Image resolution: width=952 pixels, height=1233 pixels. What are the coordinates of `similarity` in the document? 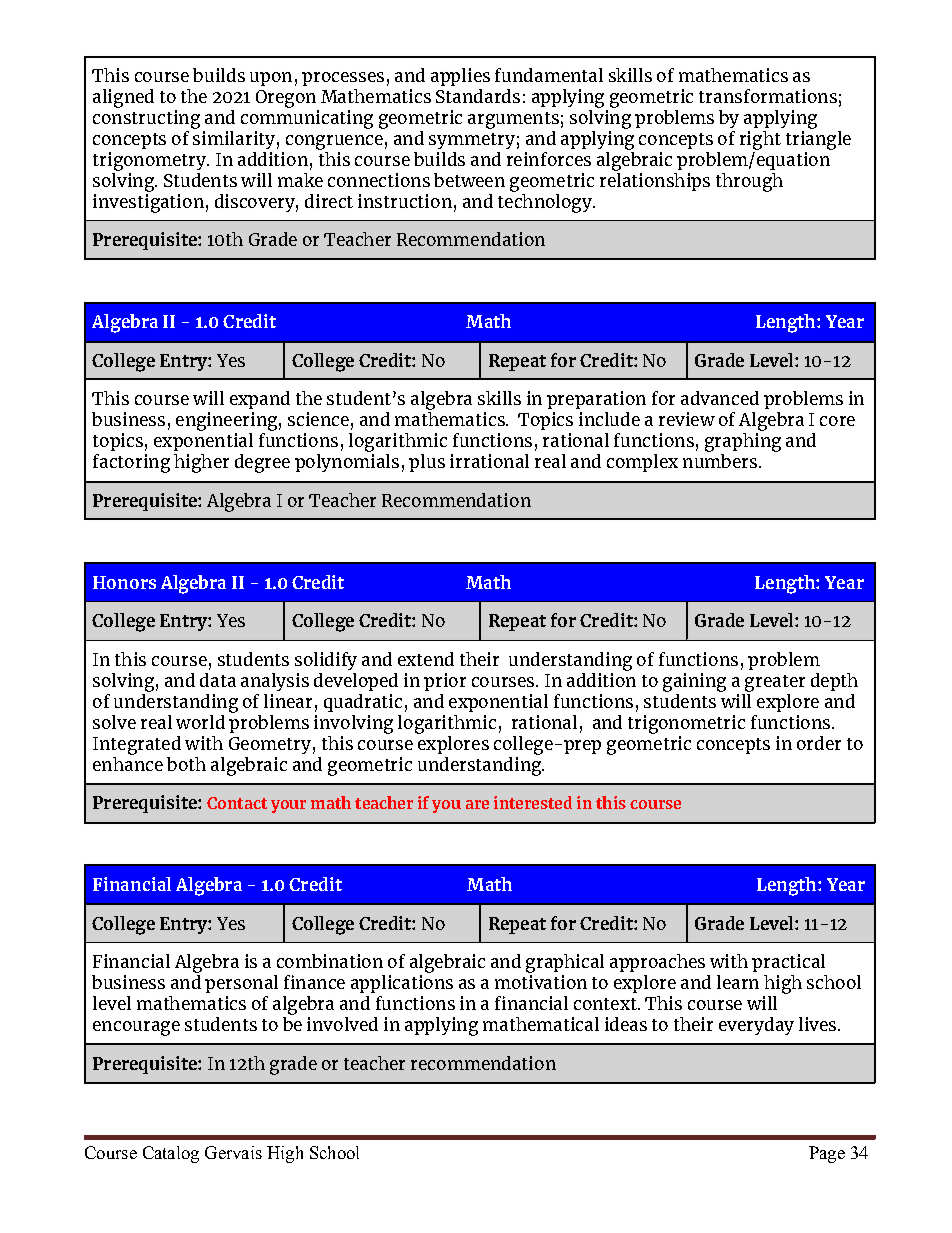 It's located at (234, 138).
